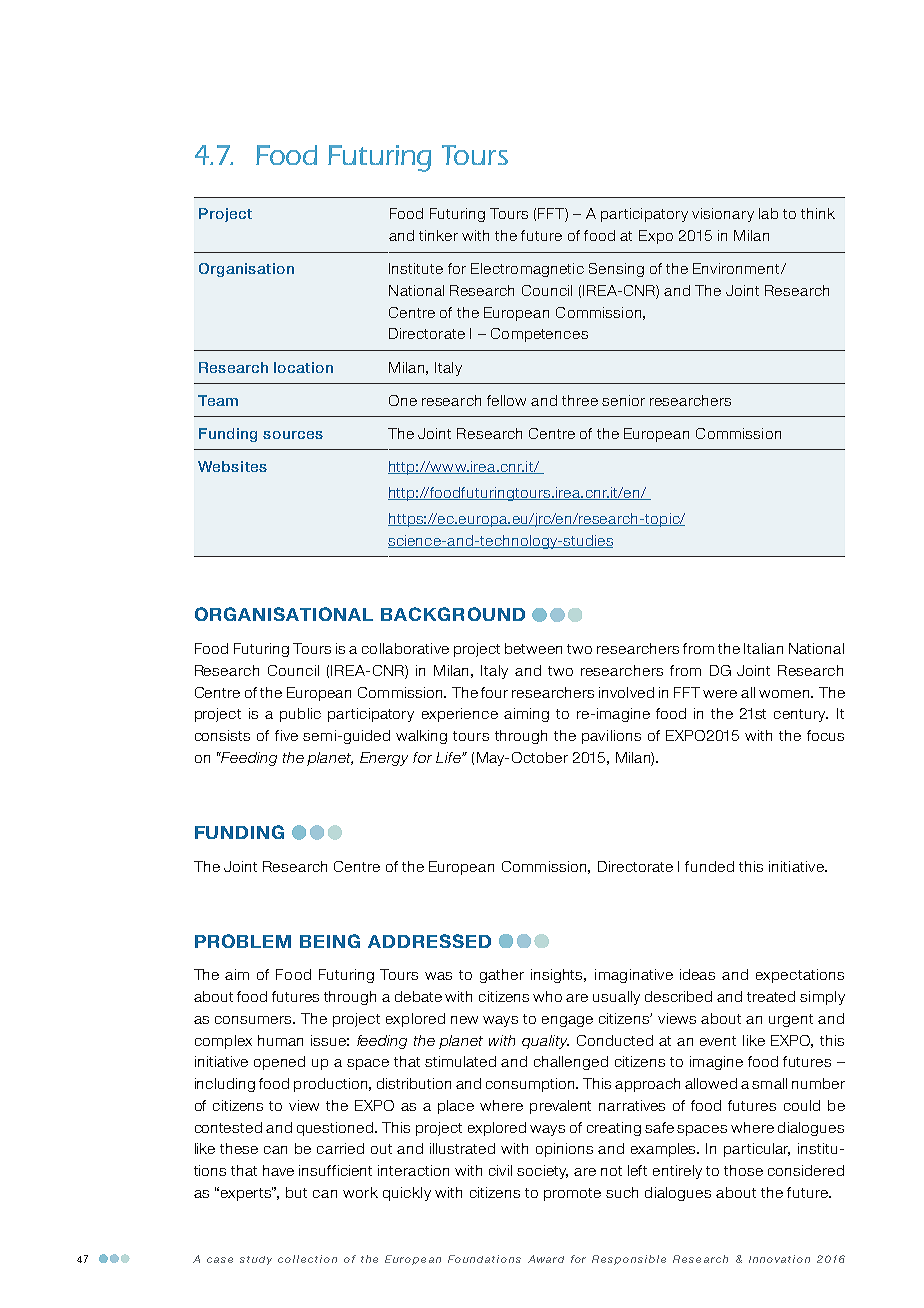  Describe the element at coordinates (527, 270) in the screenshot. I see `Electromagnetic` at that location.
